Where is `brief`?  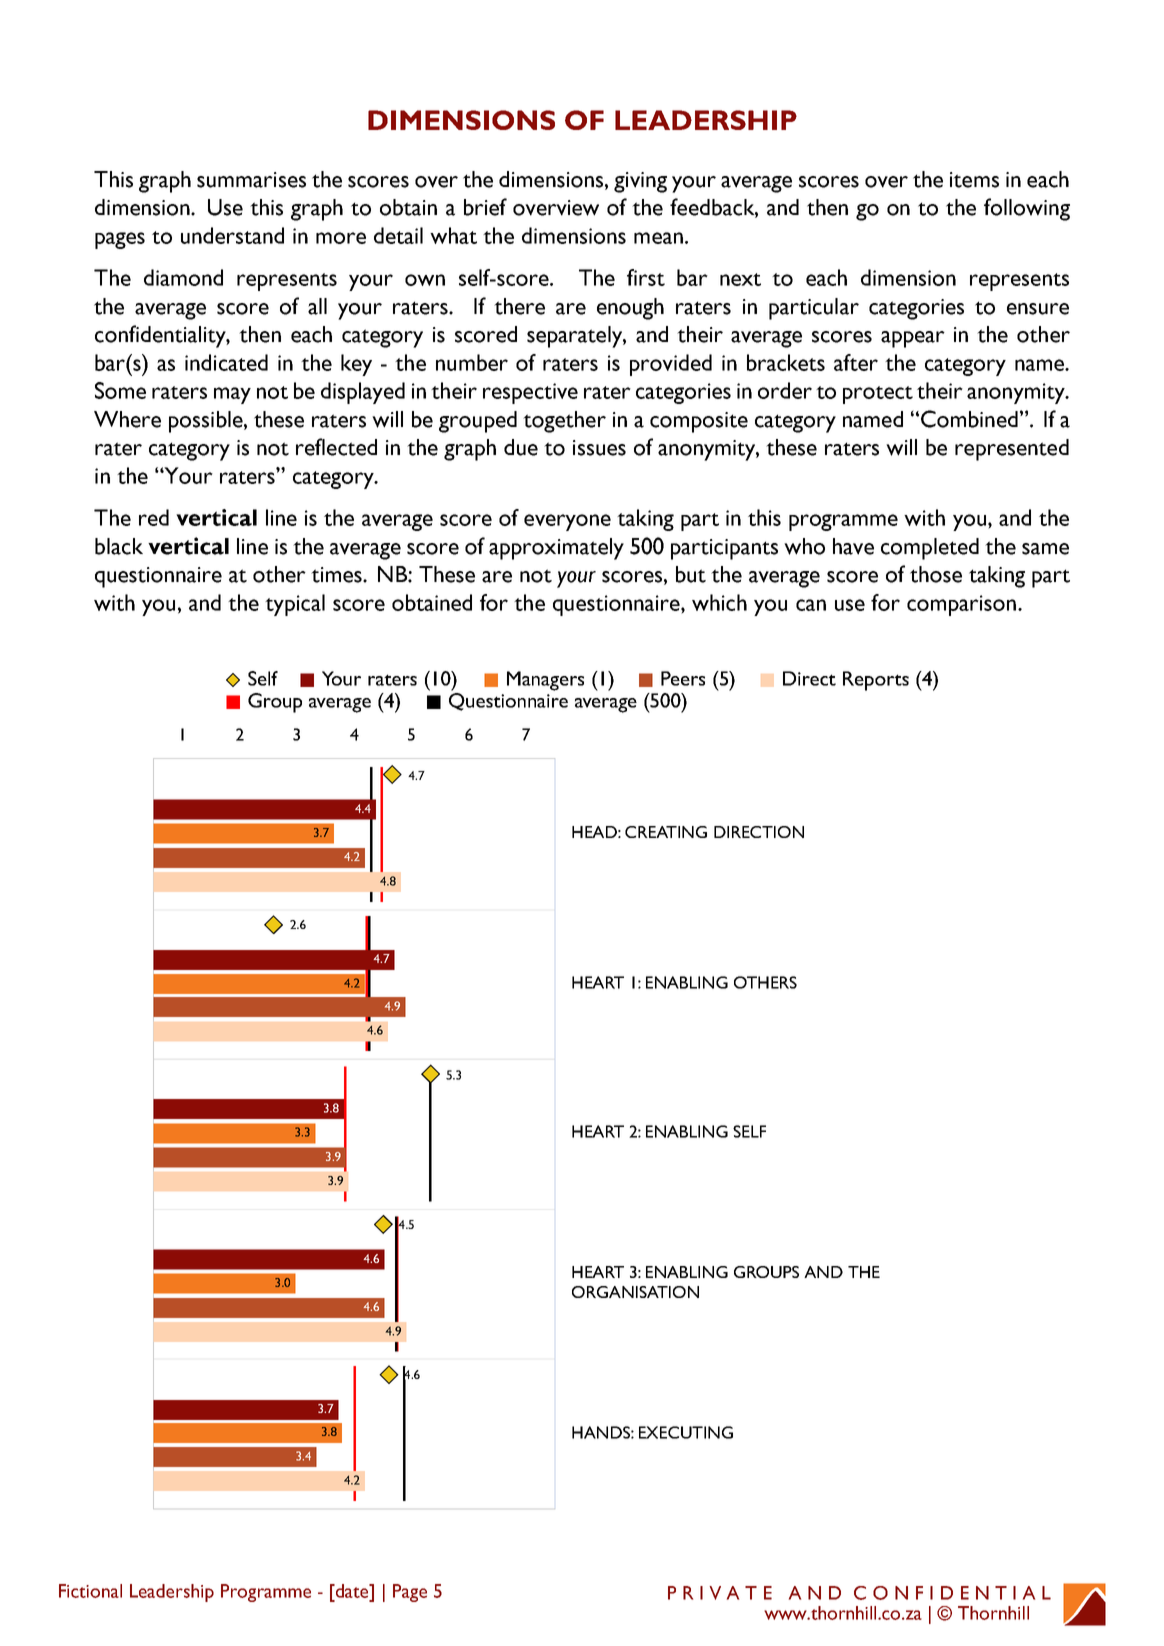
brief is located at coordinates (485, 207).
